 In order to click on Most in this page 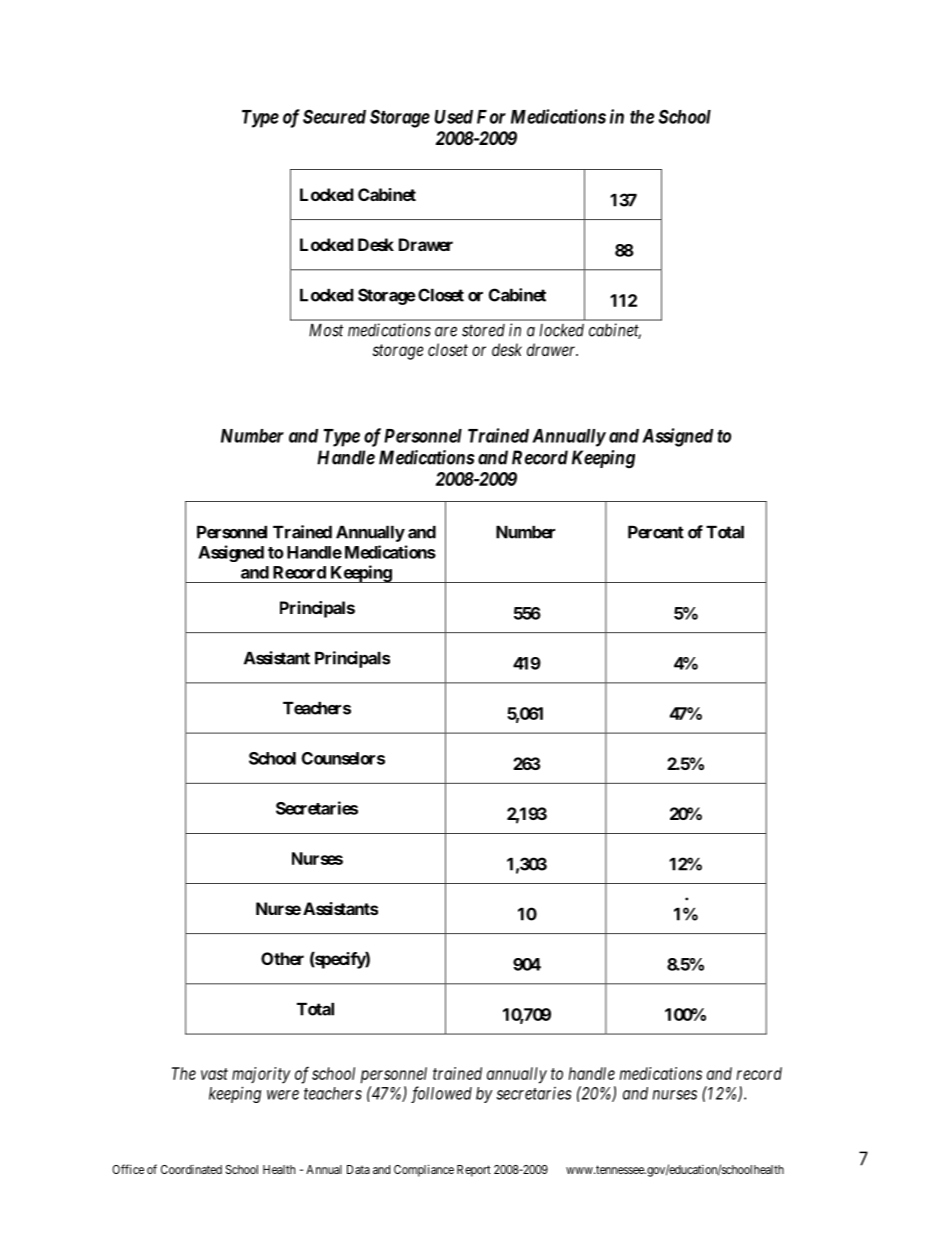, I will do `click(326, 330)`.
